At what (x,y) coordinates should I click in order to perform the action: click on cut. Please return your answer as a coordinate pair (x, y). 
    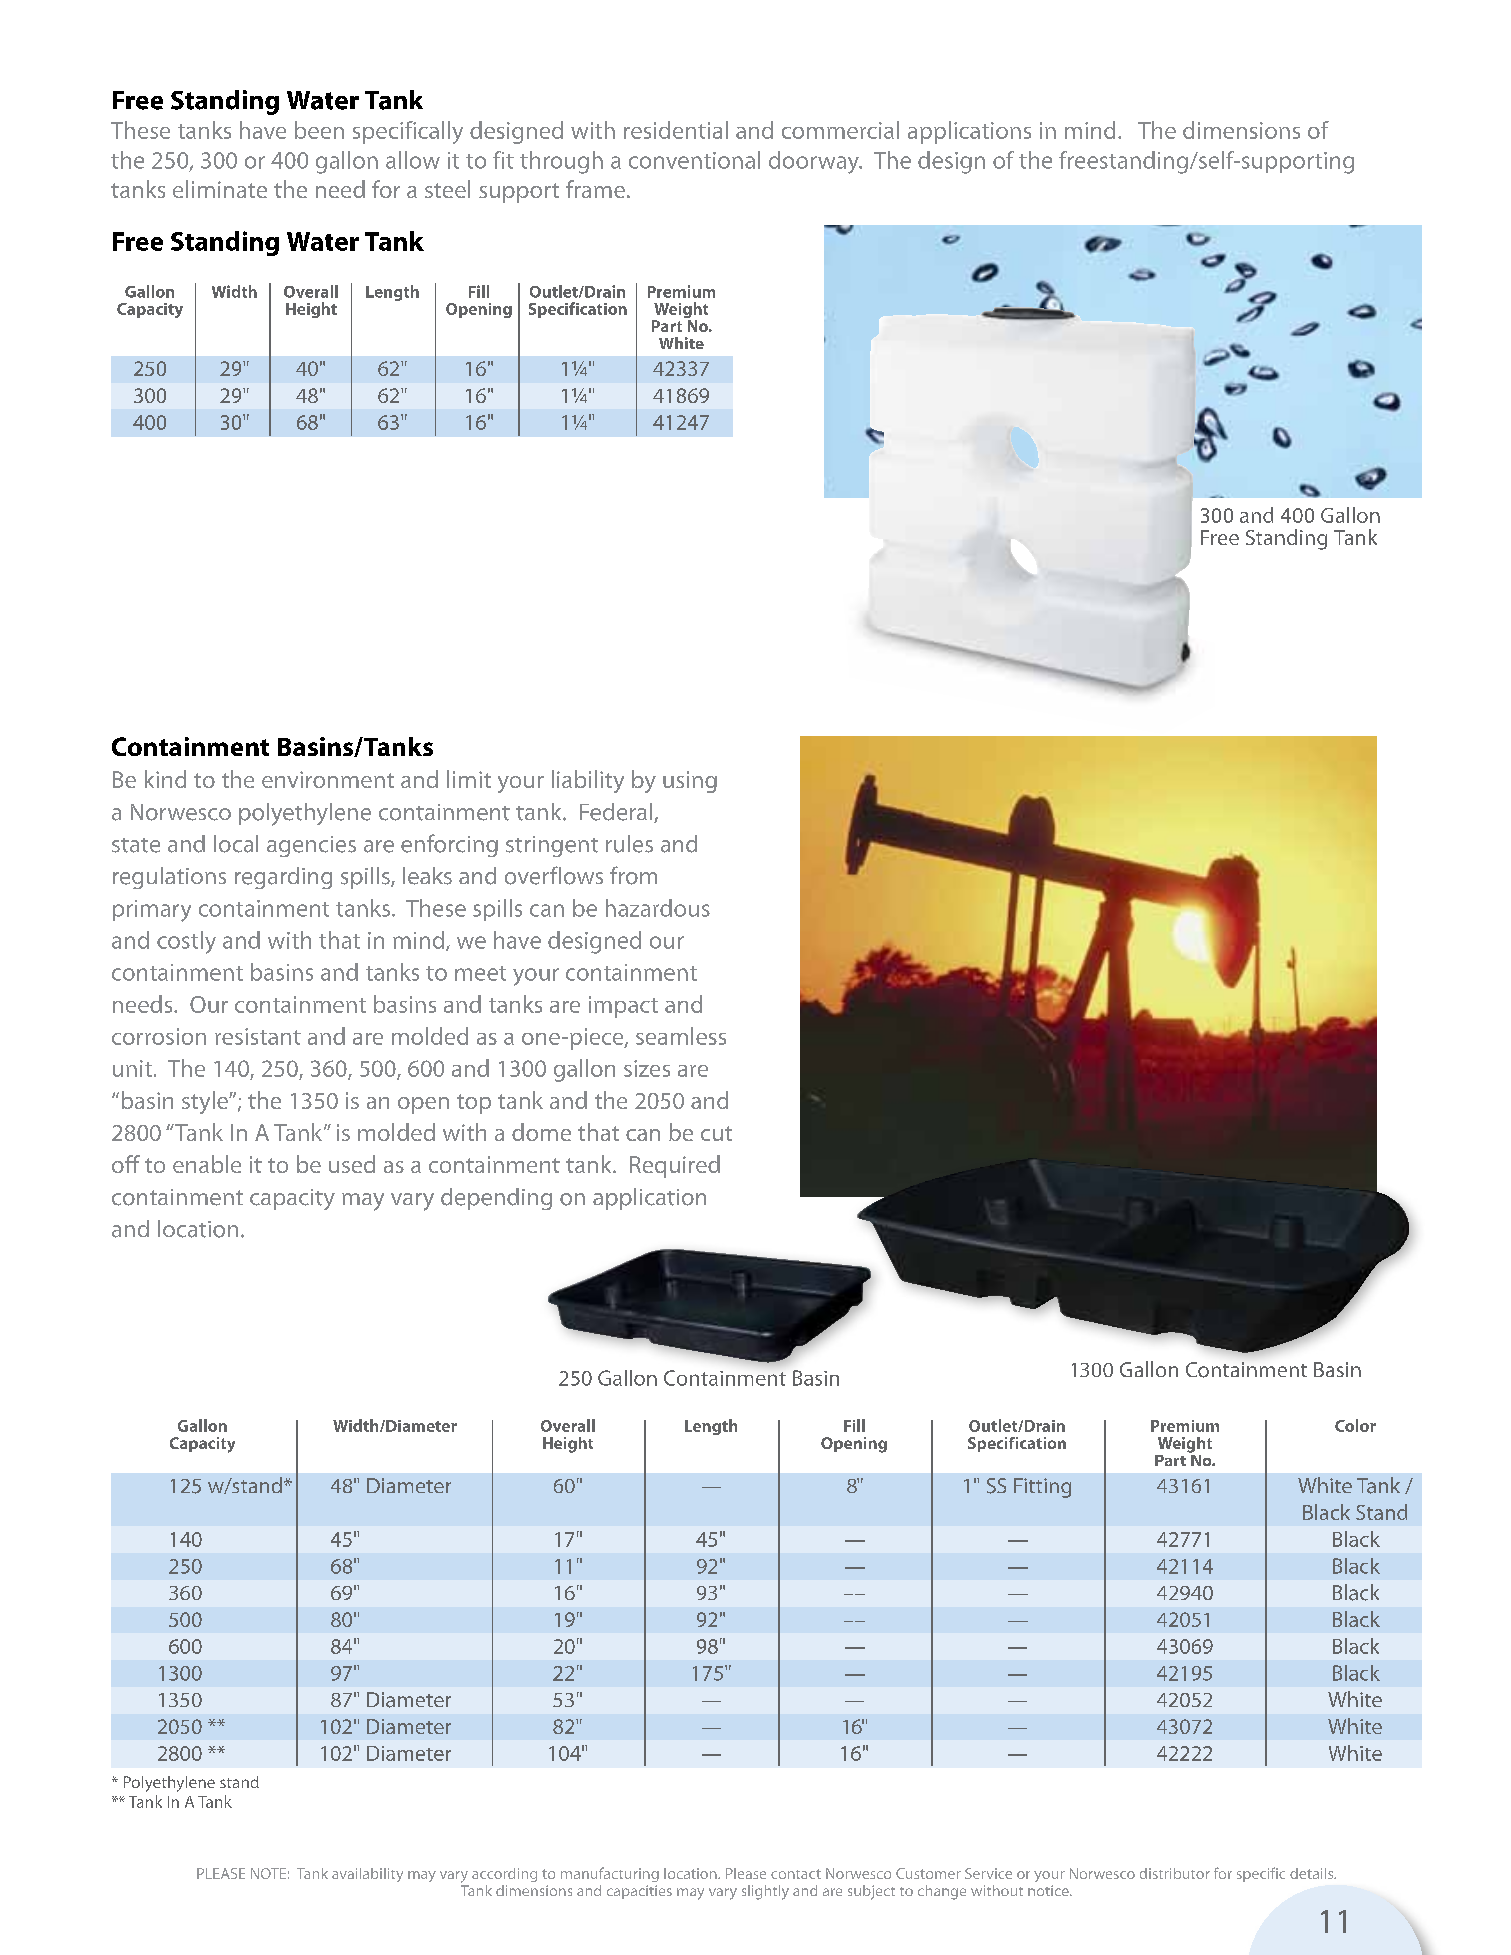
    Looking at the image, I should click on (716, 1133).
